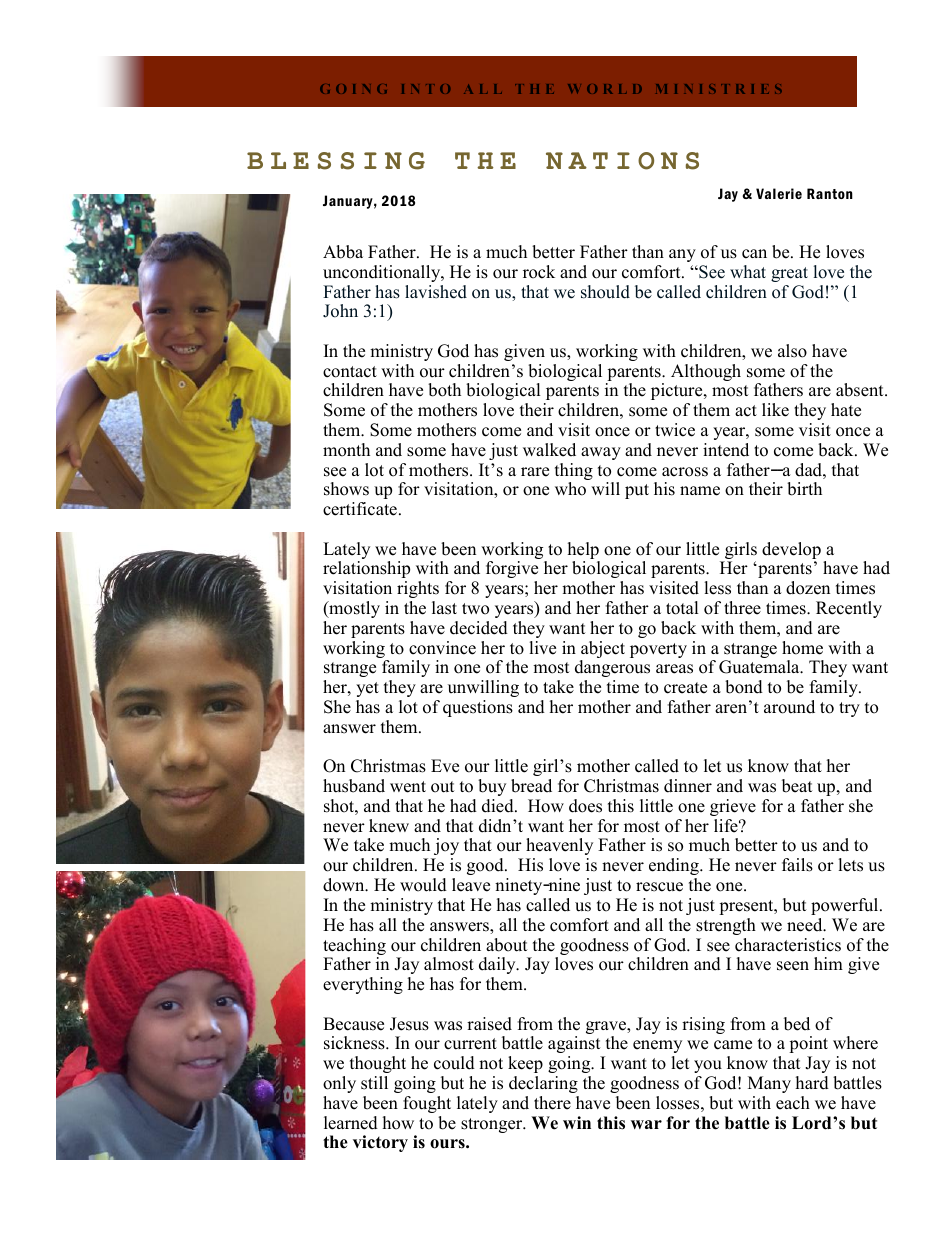  What do you see at coordinates (585, 806) in the screenshot?
I see `does` at bounding box center [585, 806].
